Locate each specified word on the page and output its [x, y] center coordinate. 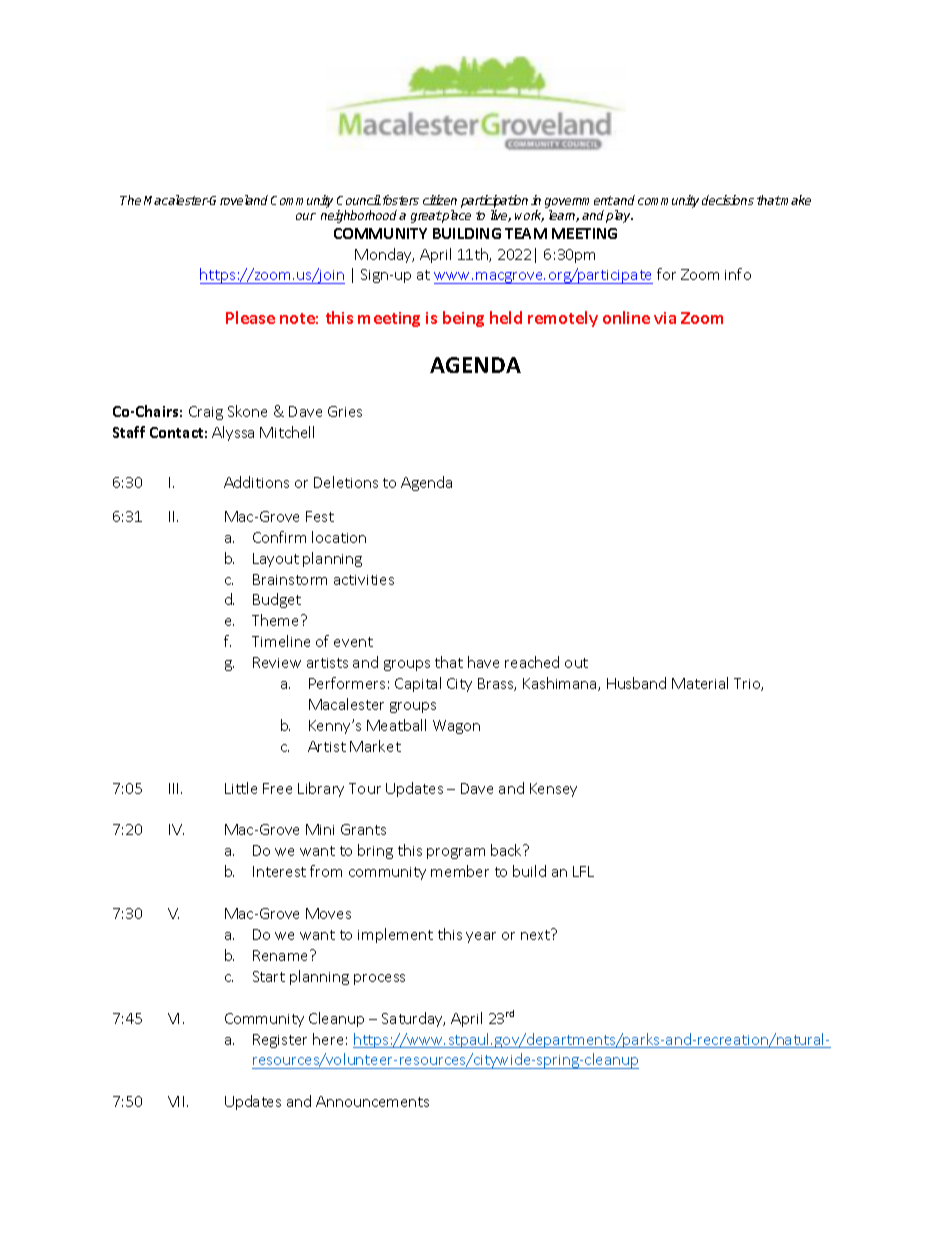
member [460, 871]
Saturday [413, 1019]
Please [250, 317]
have [483, 662]
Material [700, 683]
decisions [728, 200]
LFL [583, 871]
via [665, 318]
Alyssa [233, 433]
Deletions [346, 482]
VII [176, 1101]
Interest [279, 871]
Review [277, 662]
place [456, 216]
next [537, 934]
